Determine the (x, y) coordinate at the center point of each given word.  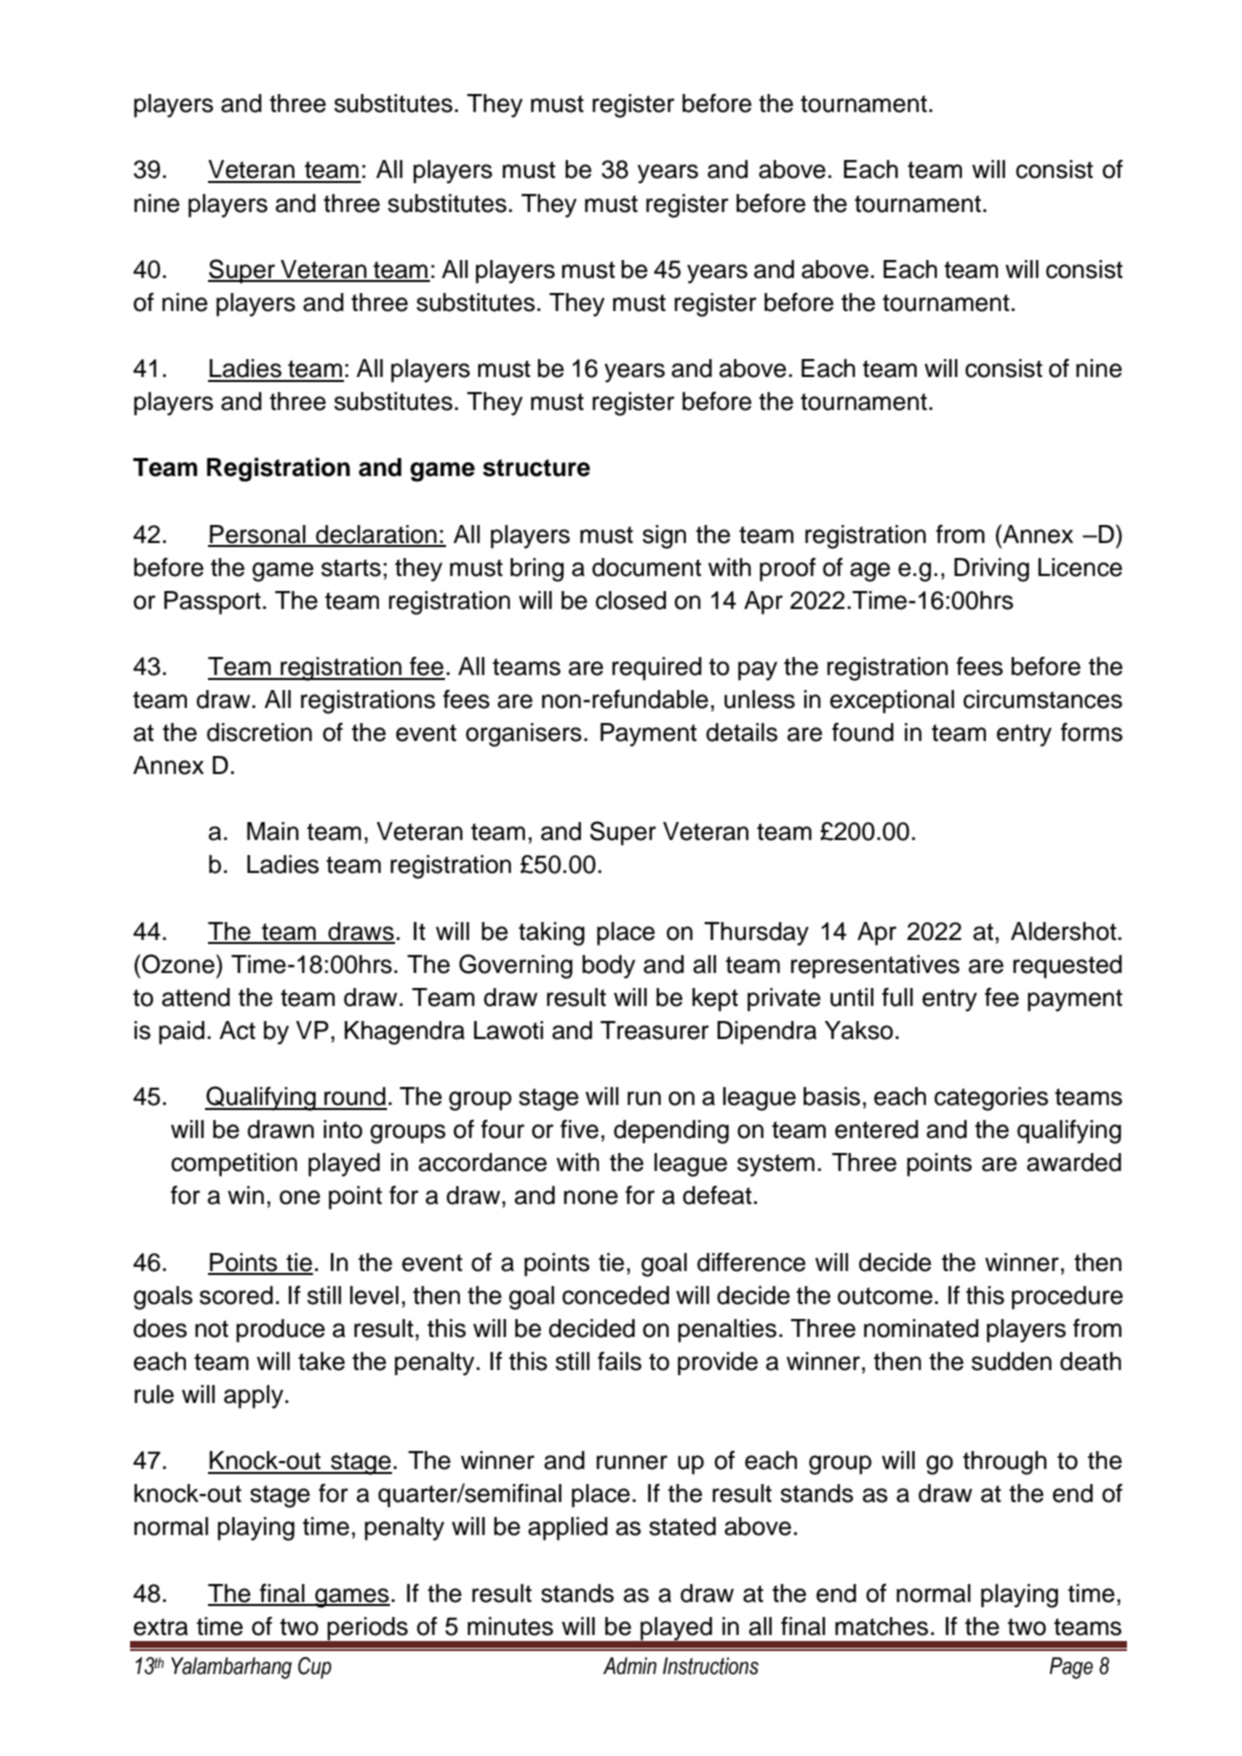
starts (351, 568)
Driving (991, 570)
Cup (315, 1668)
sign (664, 537)
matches (881, 1626)
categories (991, 1099)
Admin (630, 1666)
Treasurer (654, 1030)
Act (237, 1030)
